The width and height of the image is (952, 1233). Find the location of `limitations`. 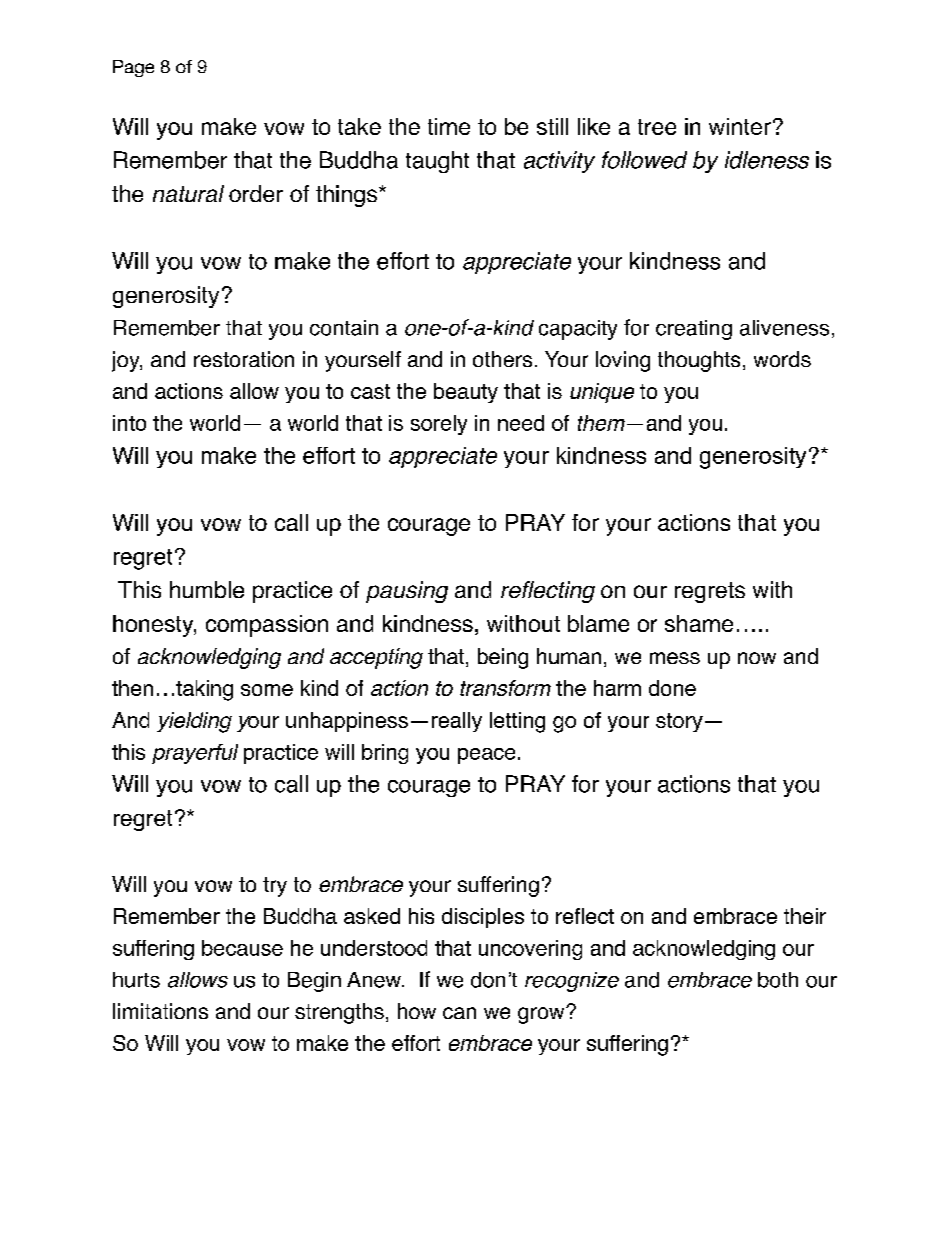

limitations is located at coordinates (160, 1011).
